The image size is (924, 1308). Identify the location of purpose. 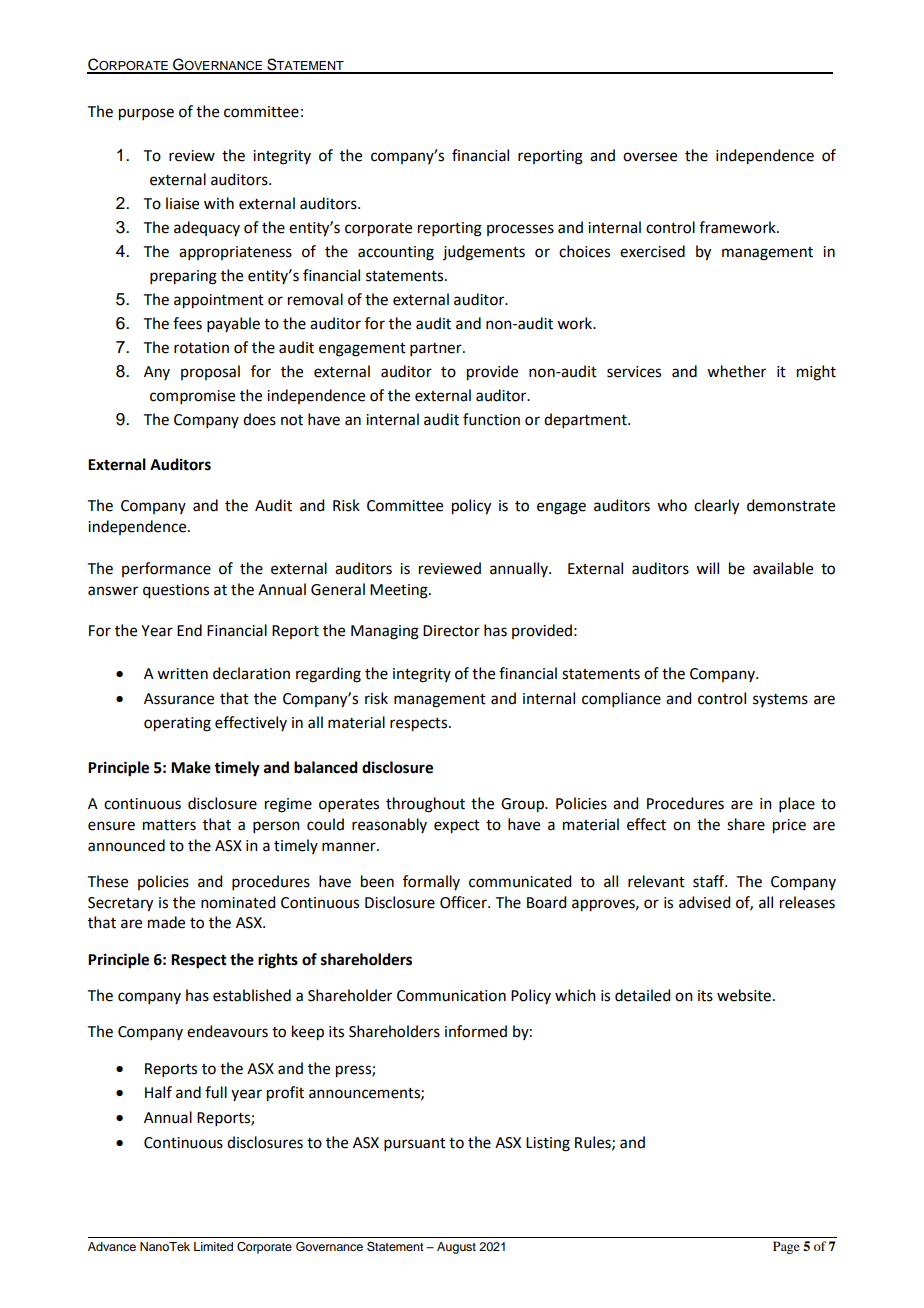
(146, 114).
